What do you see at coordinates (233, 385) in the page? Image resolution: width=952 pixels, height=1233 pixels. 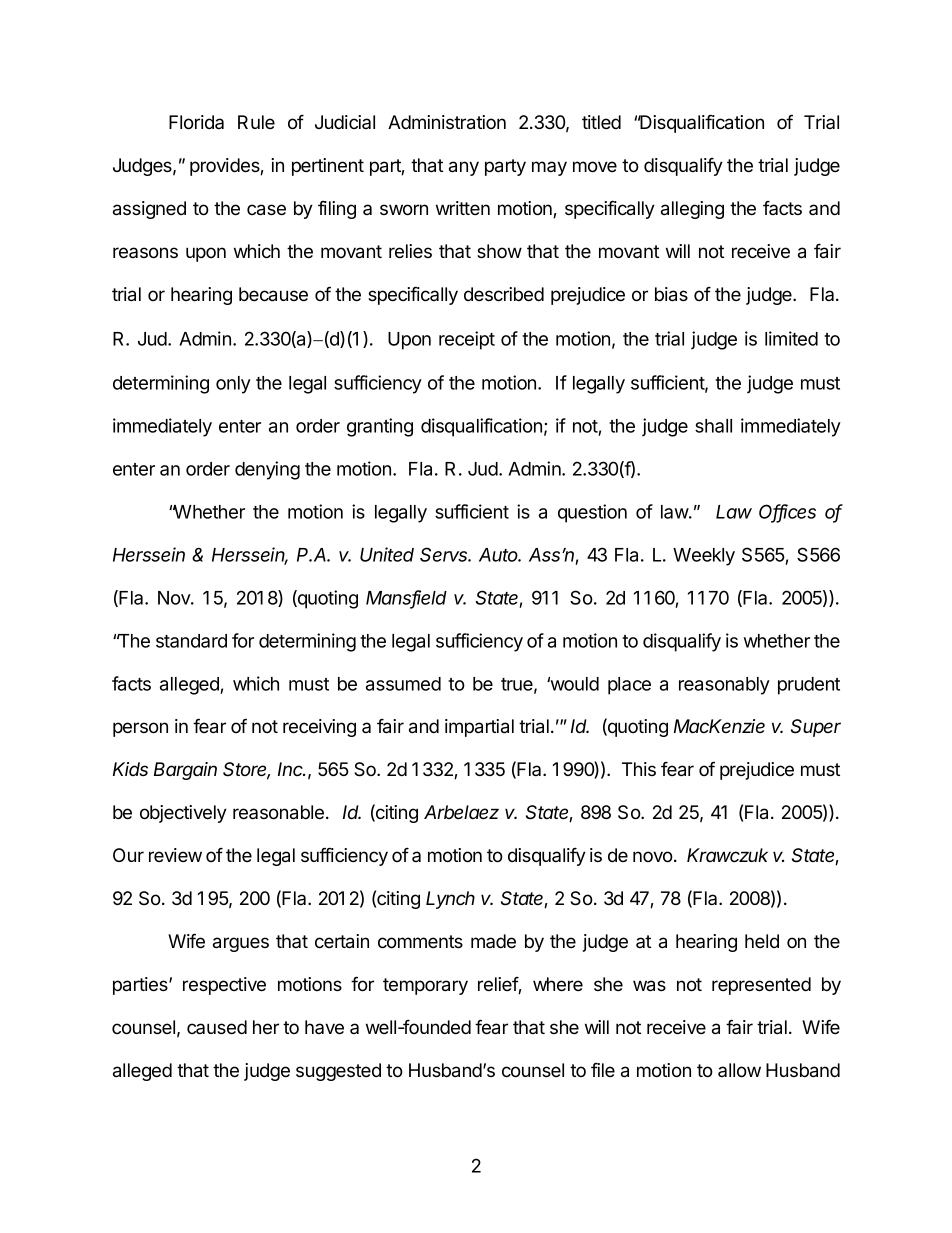 I see `only` at bounding box center [233, 385].
